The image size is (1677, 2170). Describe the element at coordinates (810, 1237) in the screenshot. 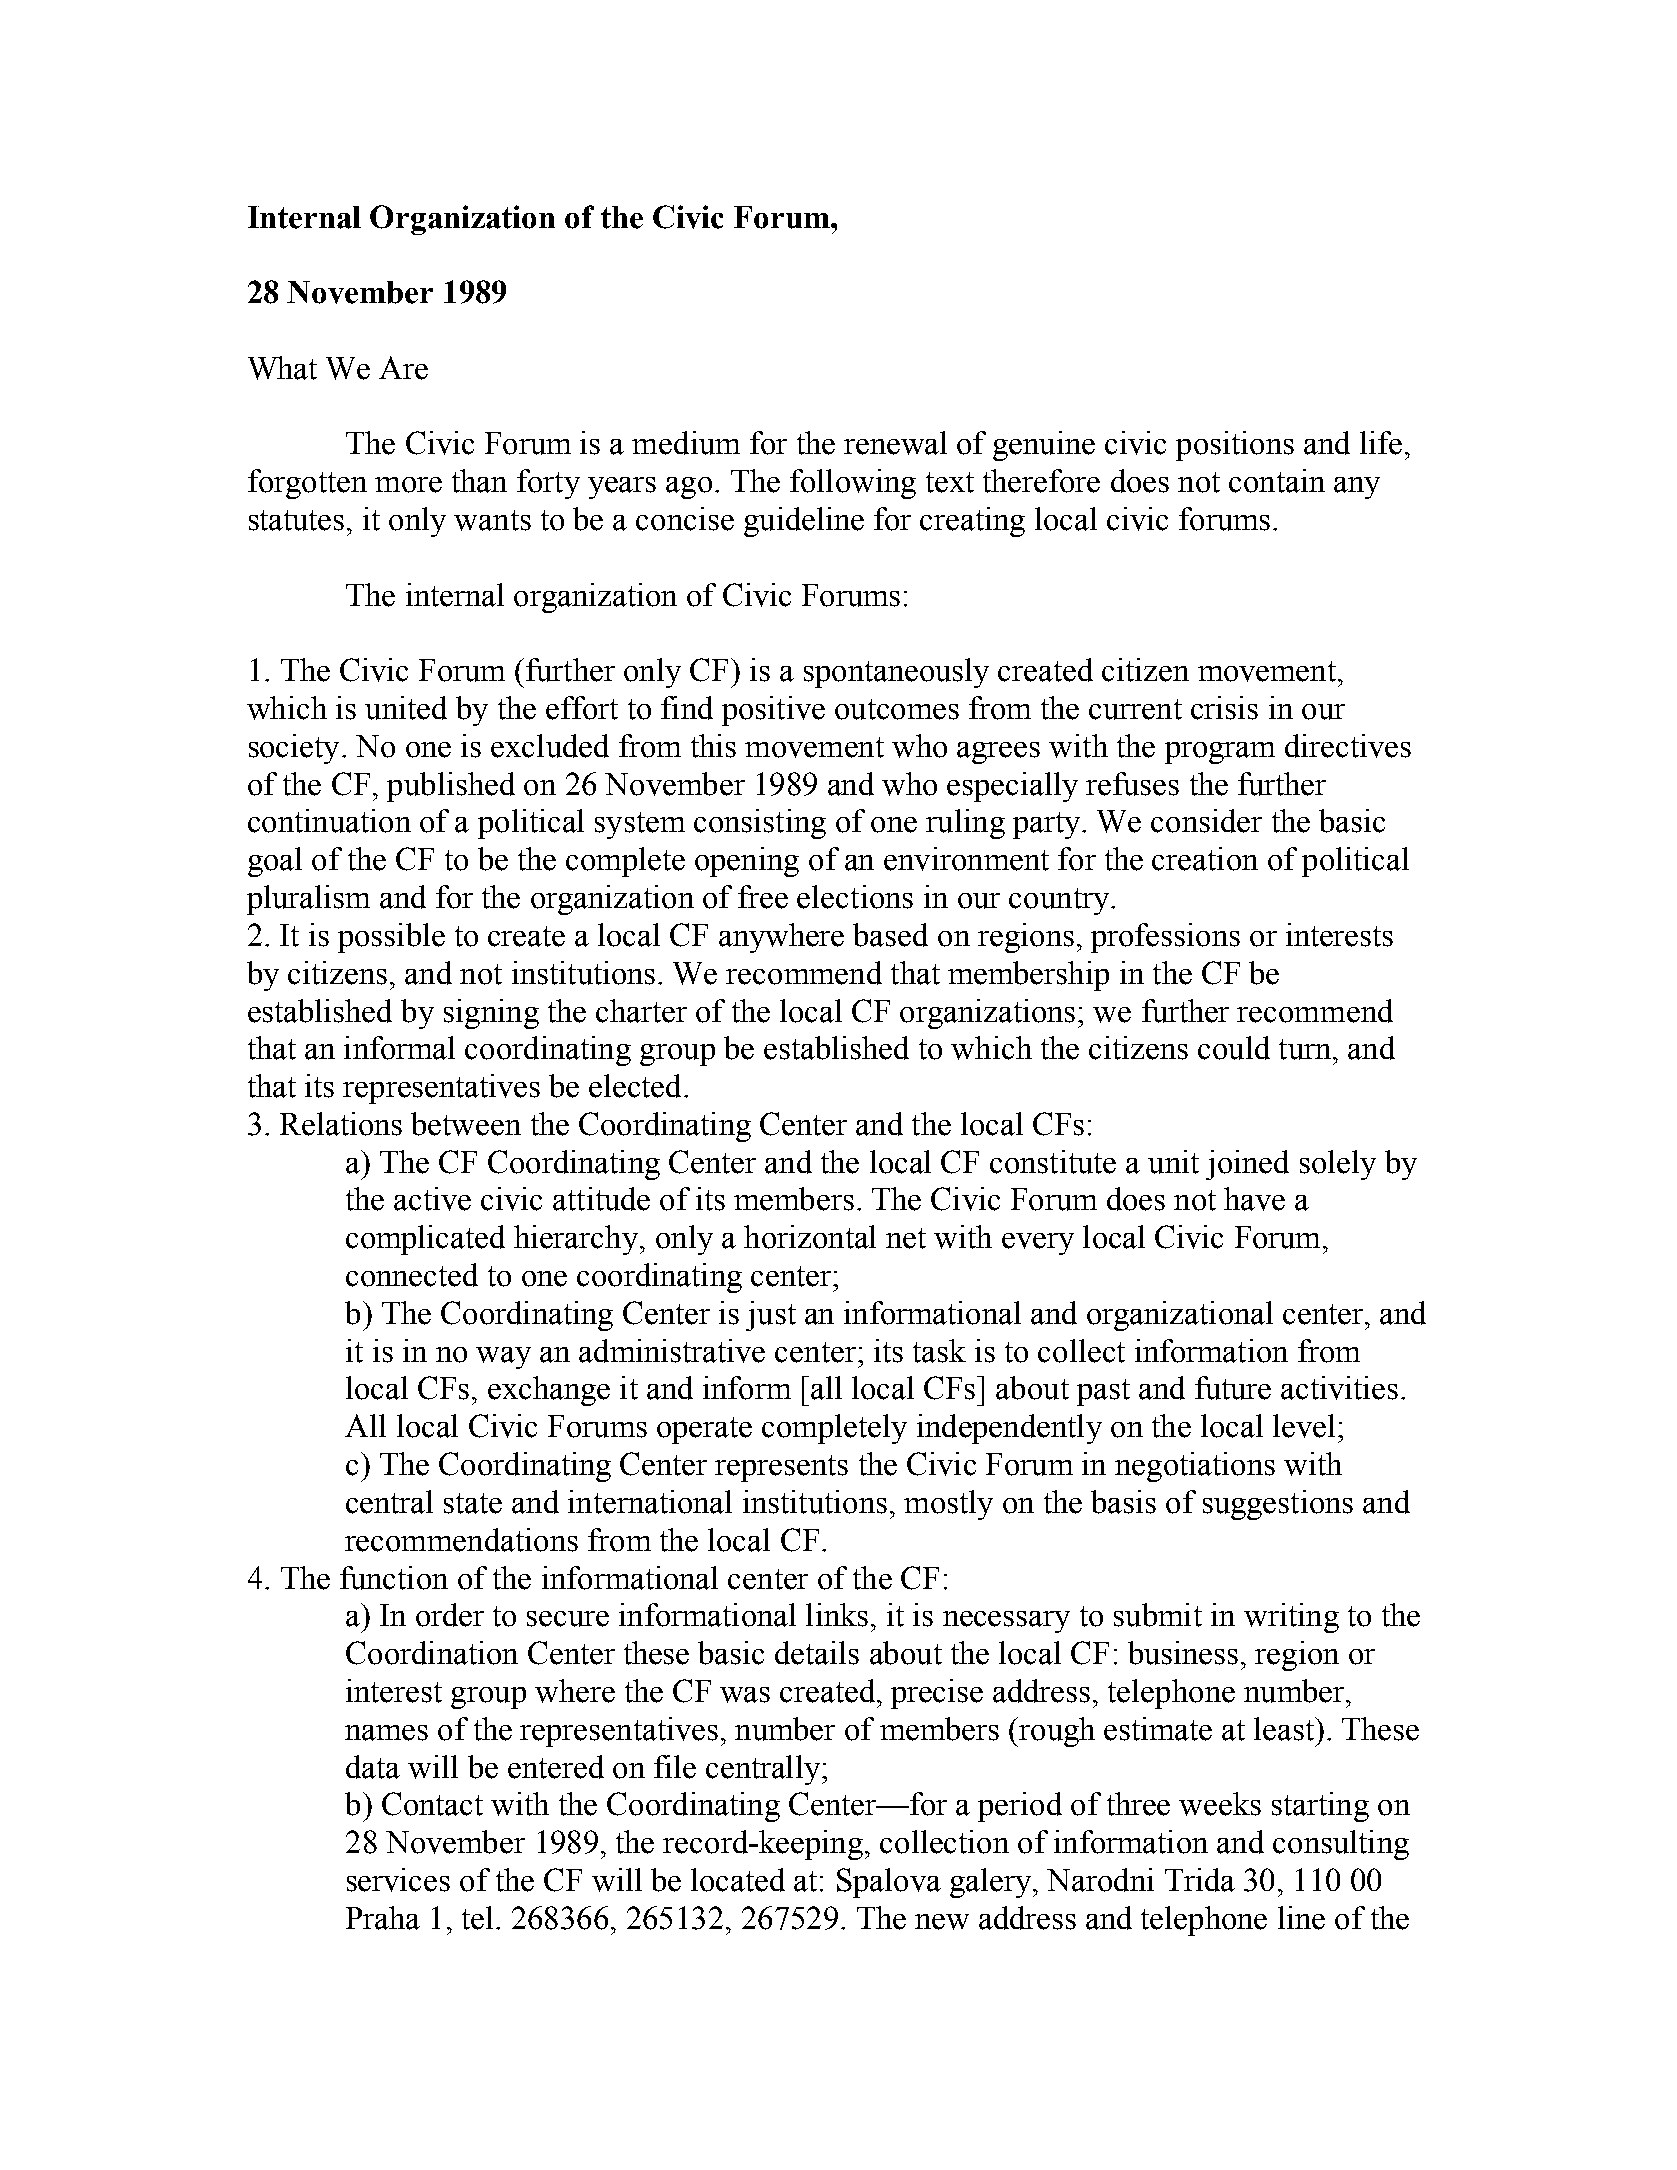

I see `horizontal` at that location.
